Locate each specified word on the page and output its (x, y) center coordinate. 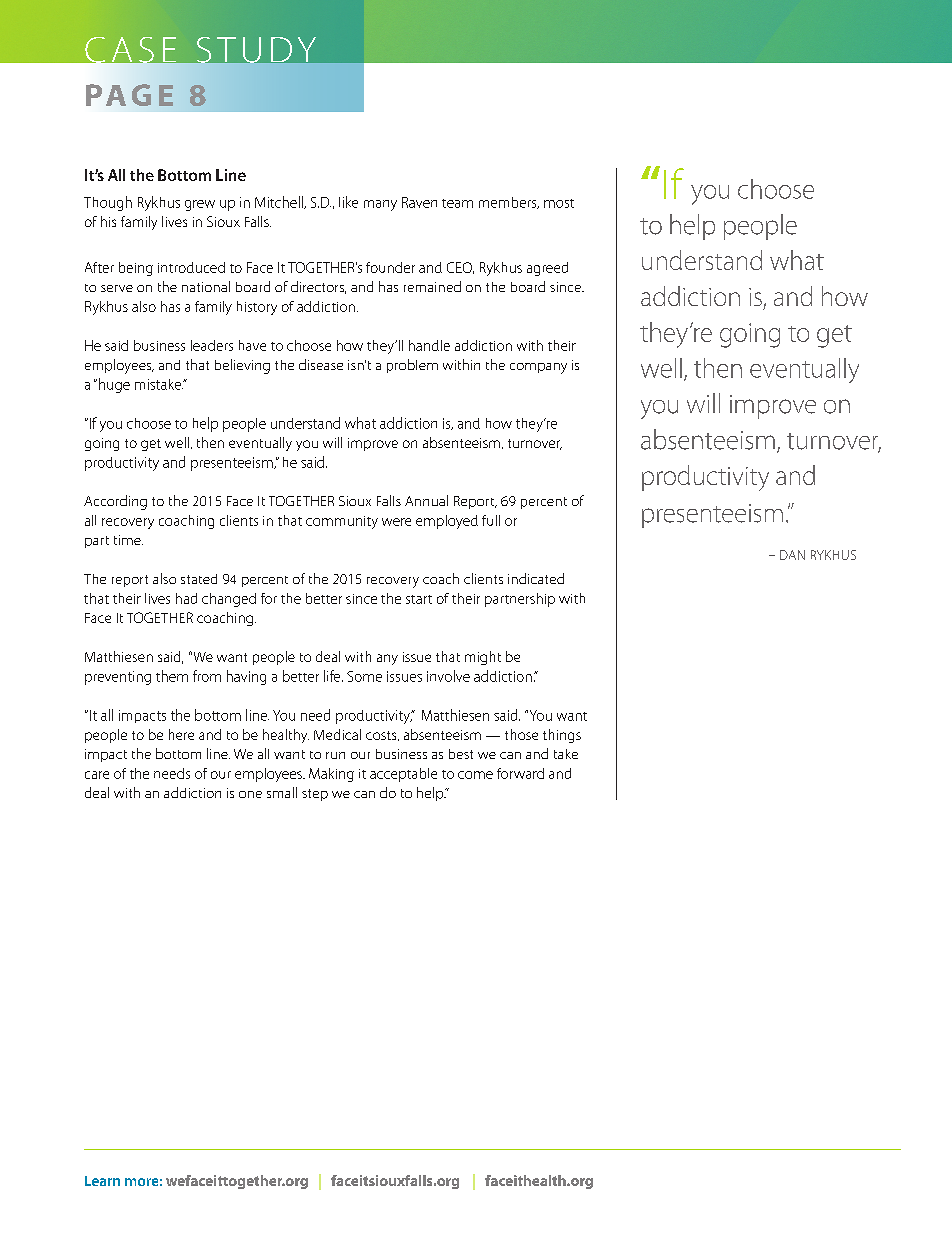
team (457, 203)
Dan (792, 555)
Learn (102, 1181)
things (562, 736)
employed (447, 522)
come (475, 775)
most (559, 203)
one (250, 794)
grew (200, 205)
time (128, 540)
